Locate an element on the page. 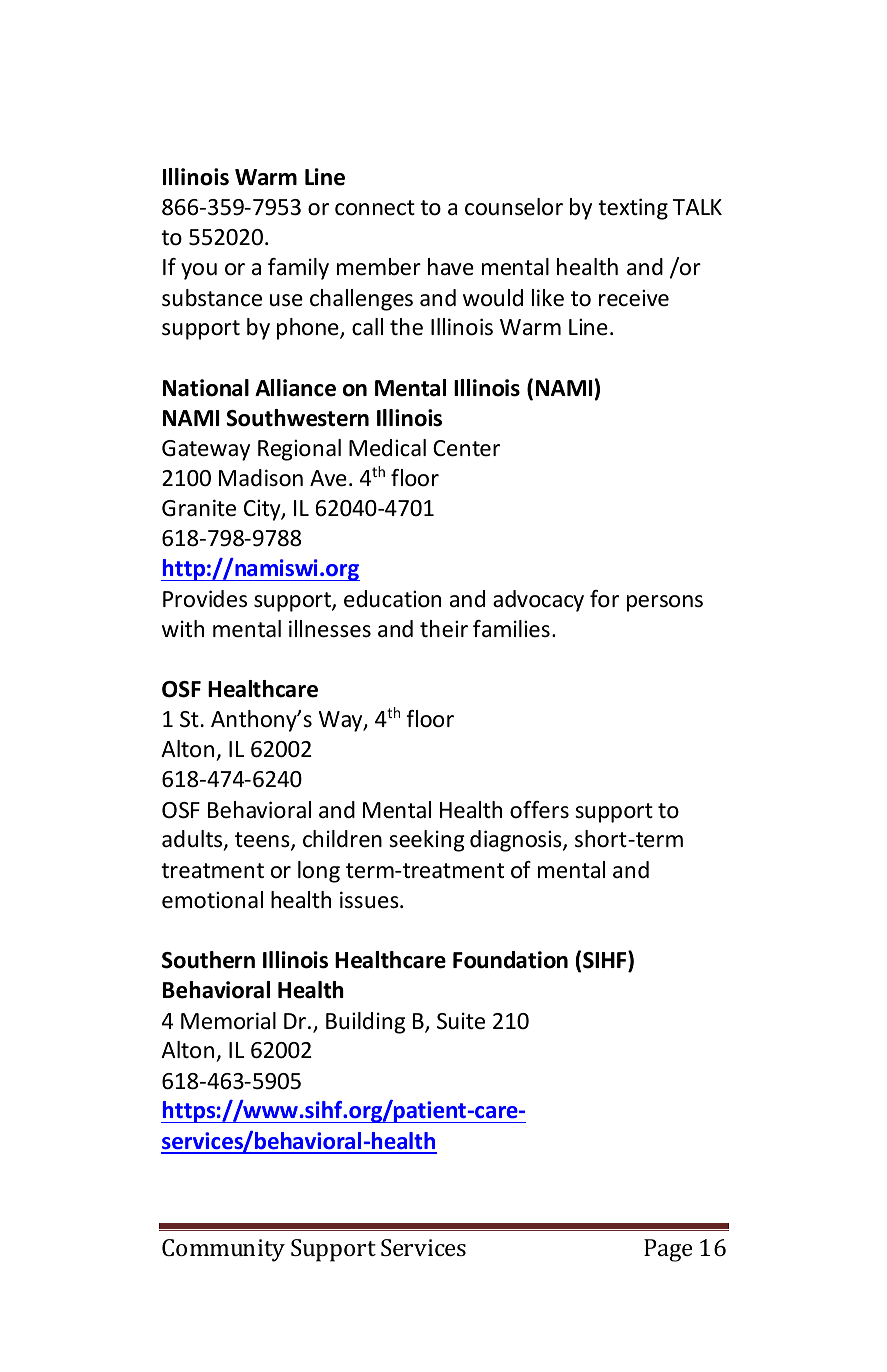 This document has height=1372, width=887. Page is located at coordinates (668, 1250).
